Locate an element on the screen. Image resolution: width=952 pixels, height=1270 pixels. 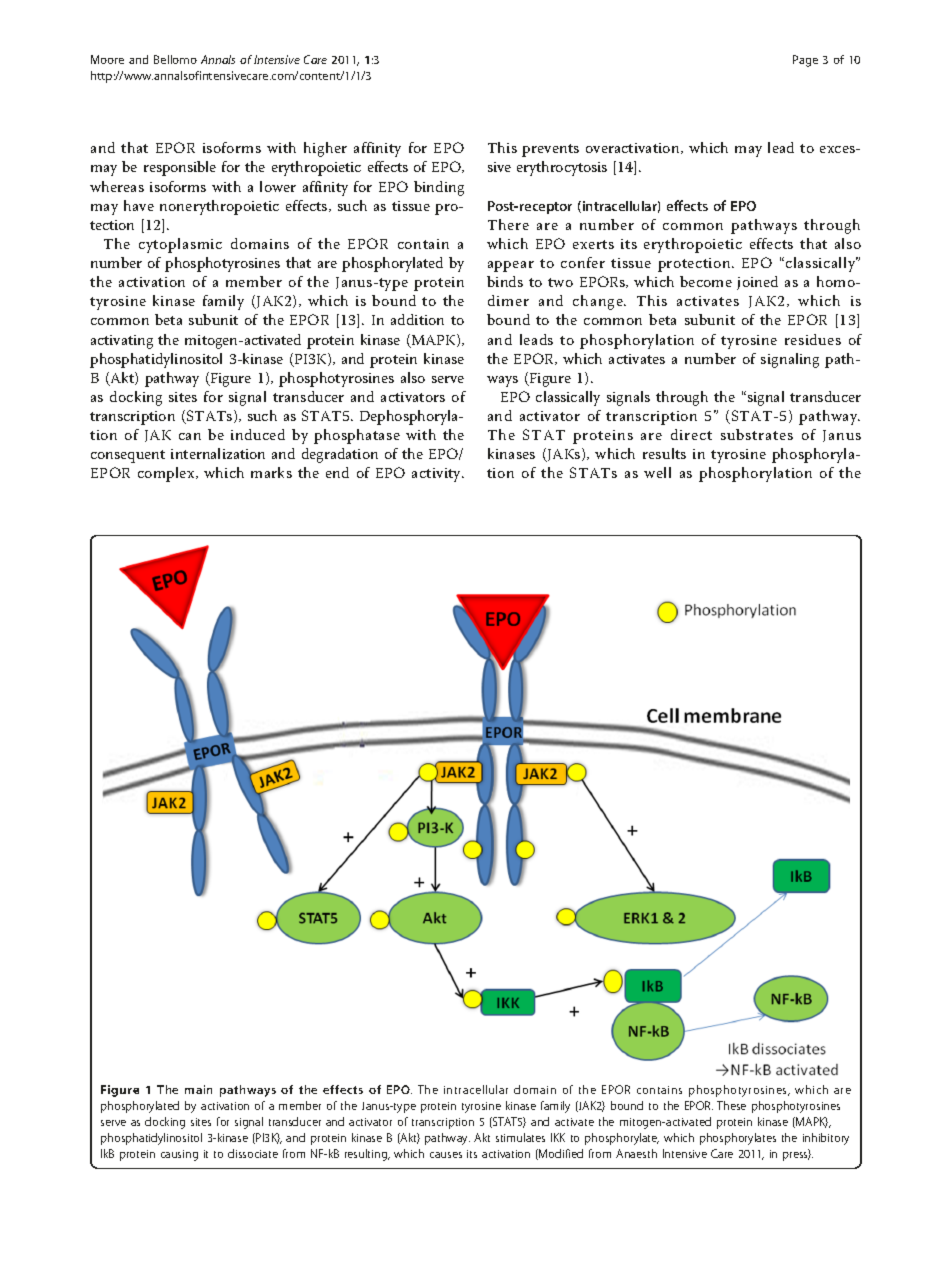
well is located at coordinates (657, 472).
